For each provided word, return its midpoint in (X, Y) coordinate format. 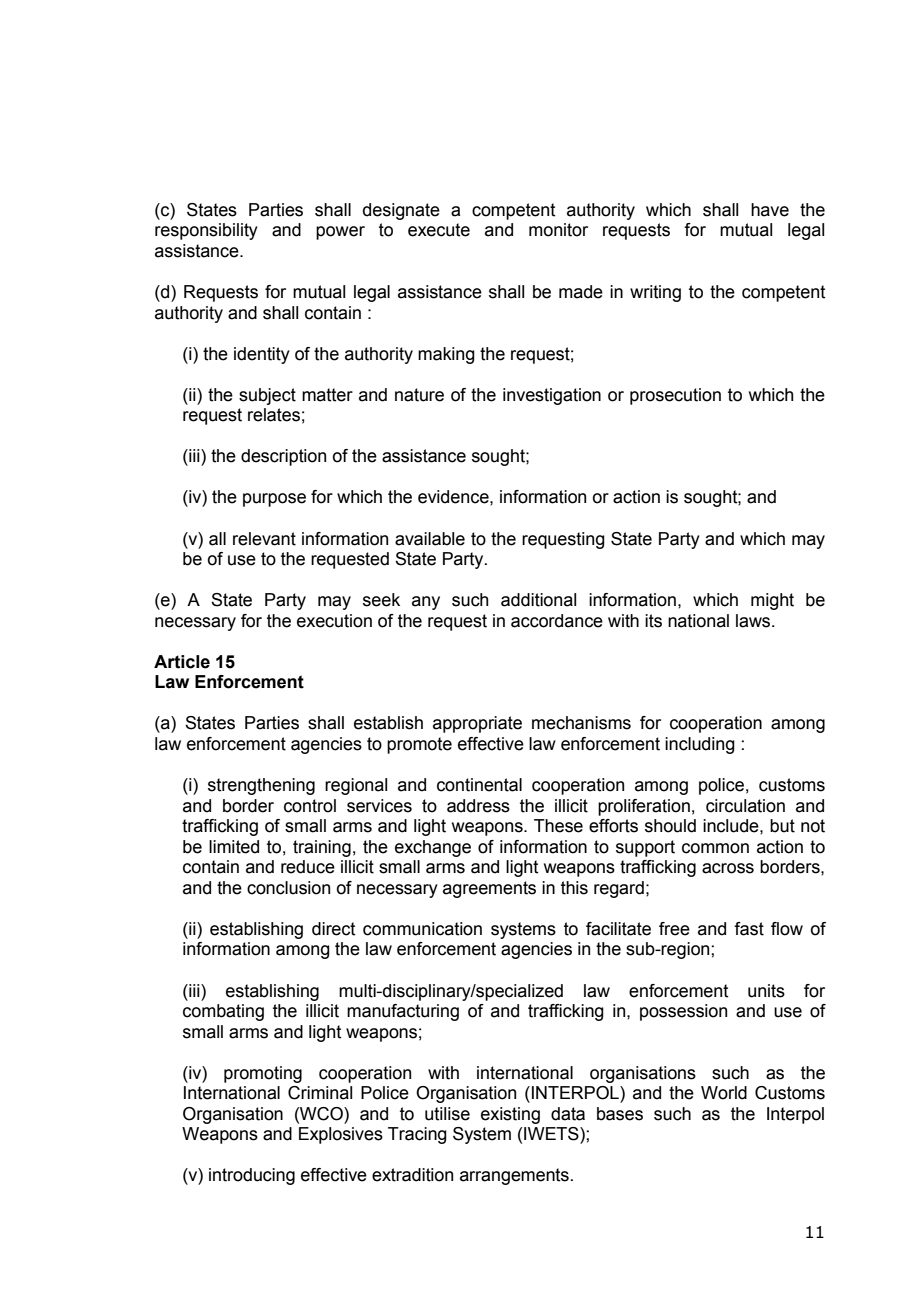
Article (182, 662)
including (700, 745)
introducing (252, 1176)
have (770, 210)
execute (439, 230)
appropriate (477, 724)
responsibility (206, 231)
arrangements (514, 1176)
